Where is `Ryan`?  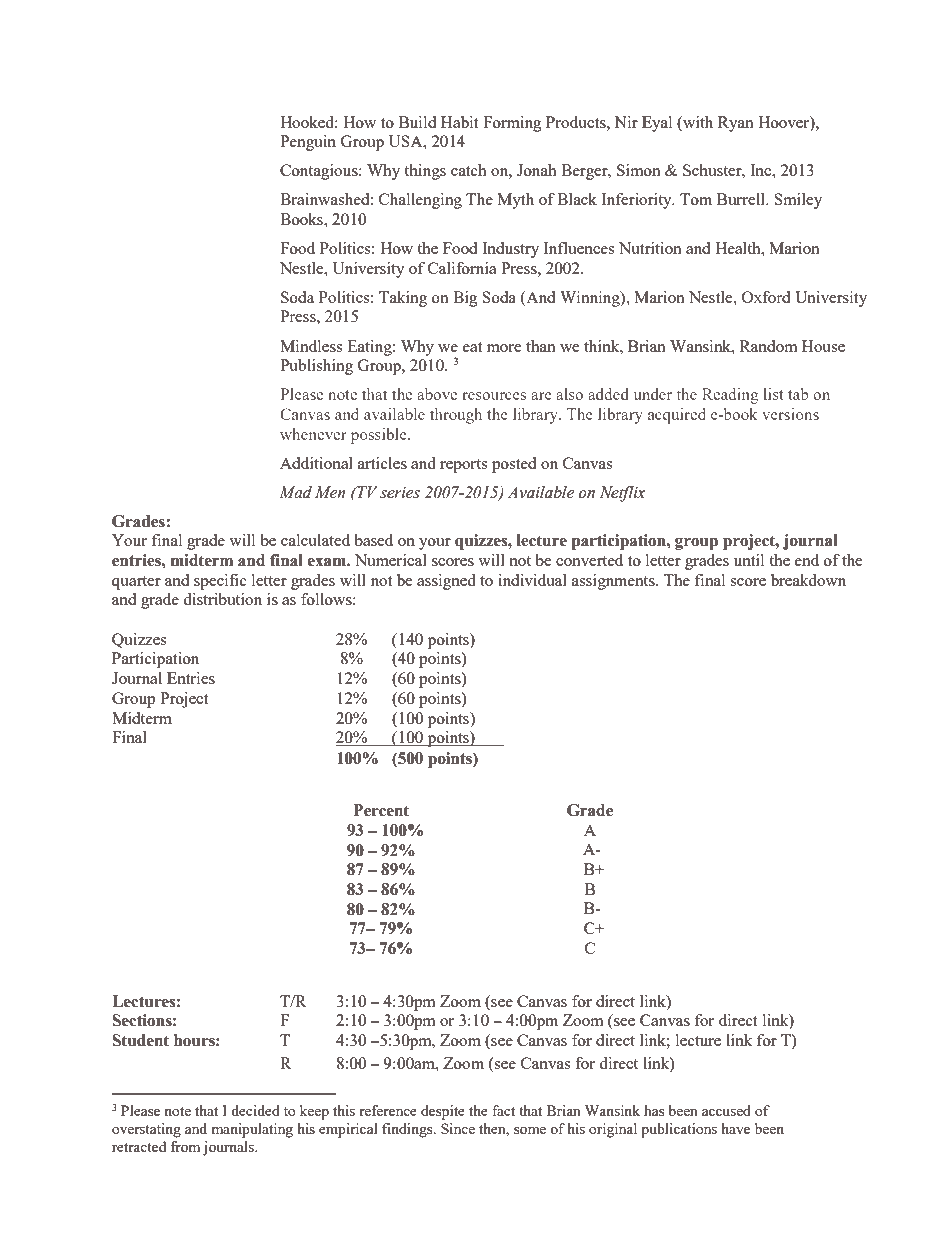 Ryan is located at coordinates (736, 124).
